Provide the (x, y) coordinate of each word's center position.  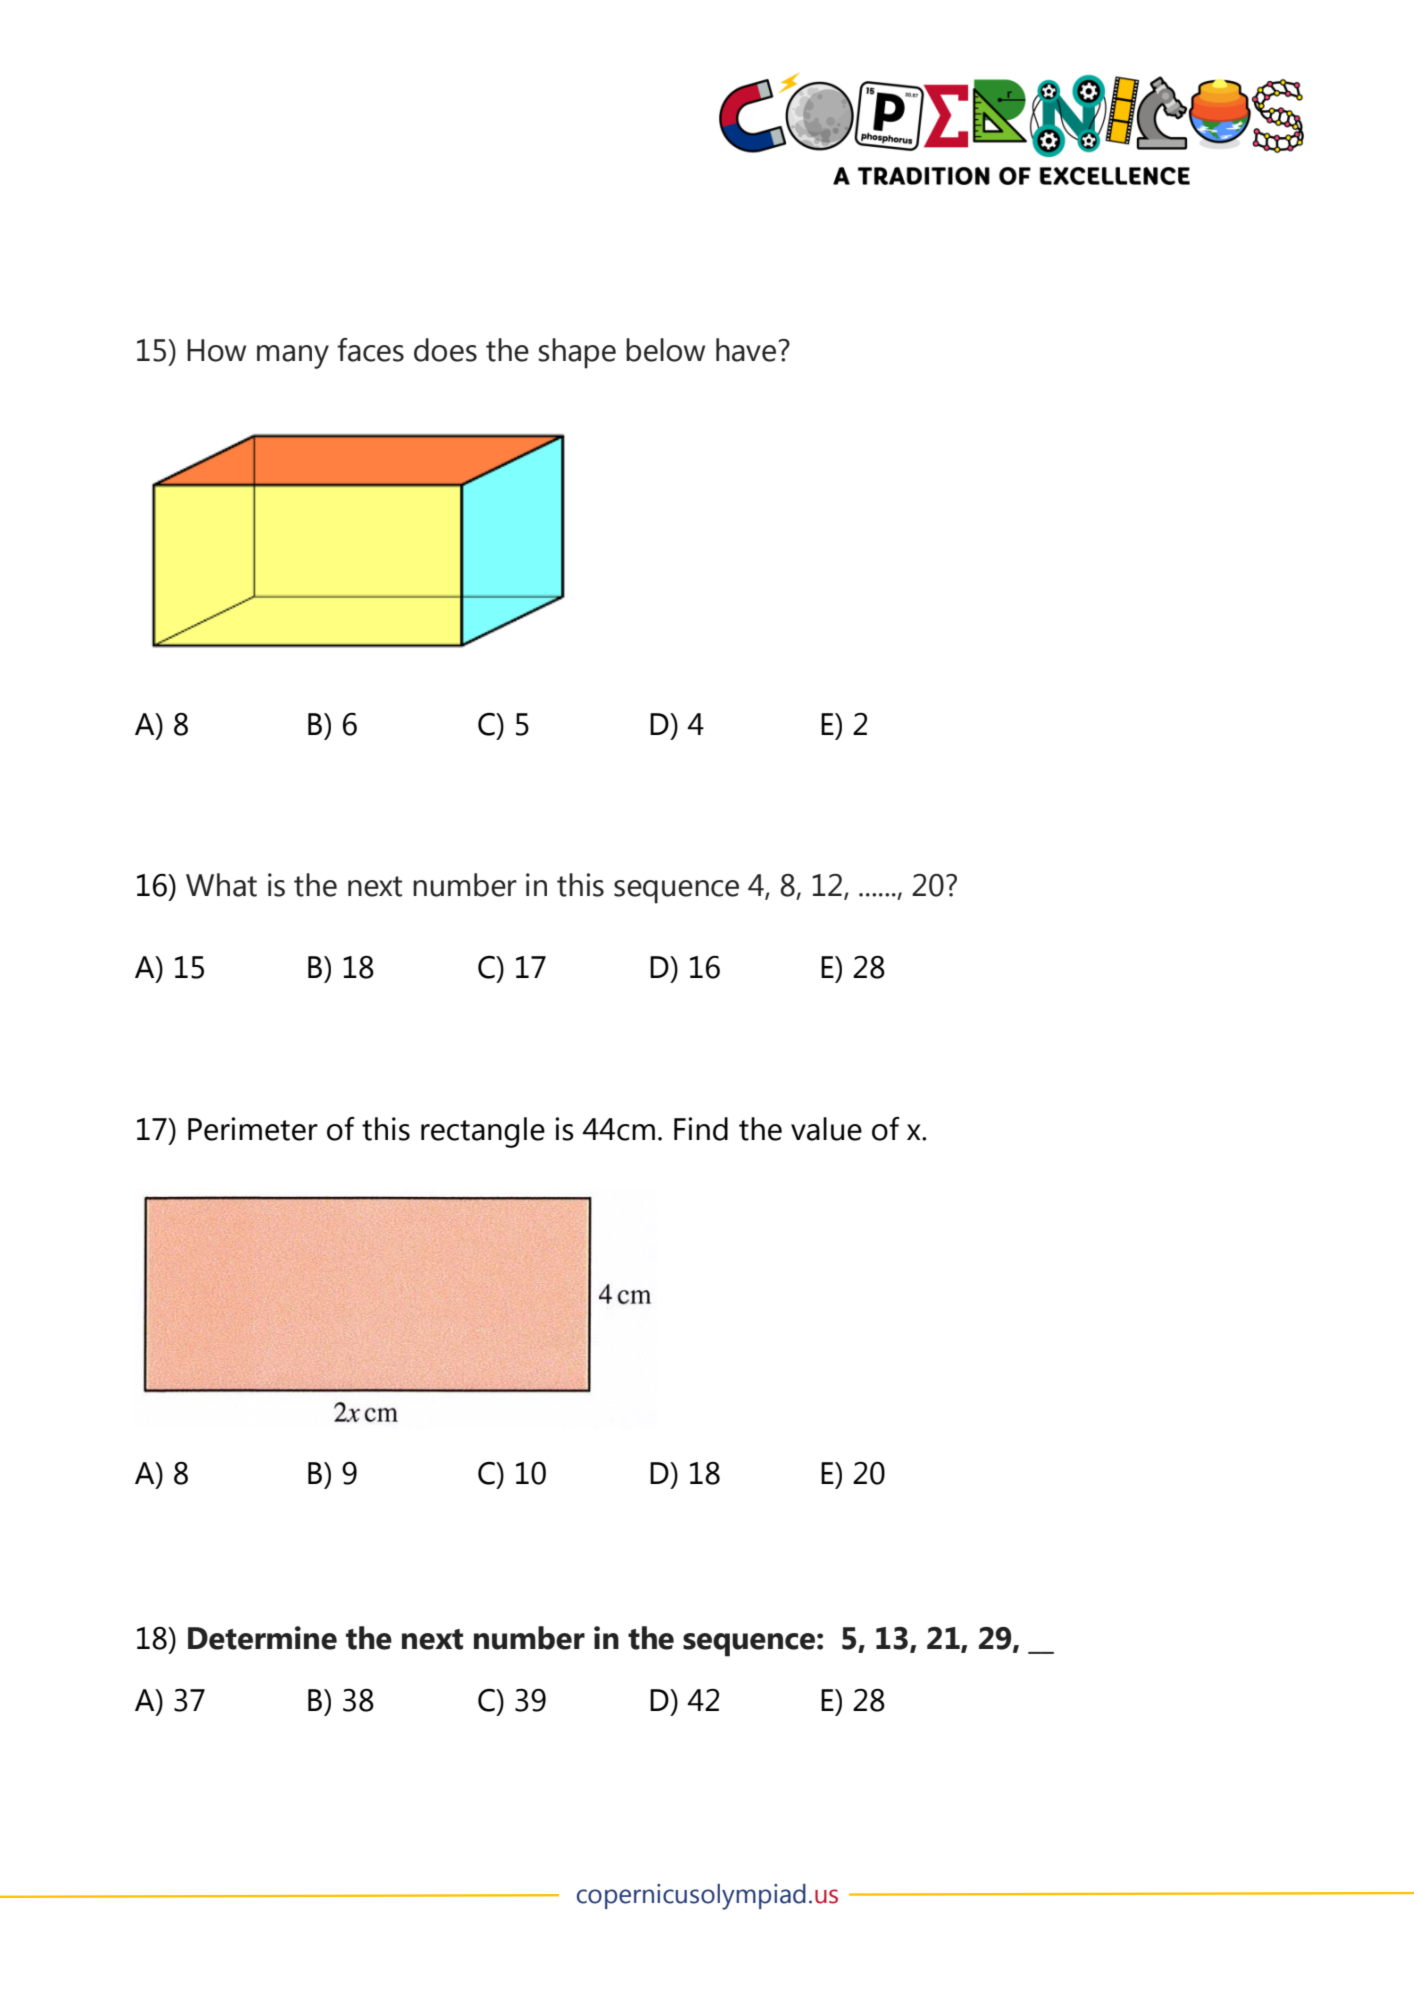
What (221, 885)
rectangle (483, 1132)
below (665, 350)
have (746, 350)
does (445, 350)
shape (577, 353)
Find (701, 1129)
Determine (262, 1638)
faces (370, 350)
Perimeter (253, 1129)
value (826, 1129)
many (293, 357)
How (216, 350)
